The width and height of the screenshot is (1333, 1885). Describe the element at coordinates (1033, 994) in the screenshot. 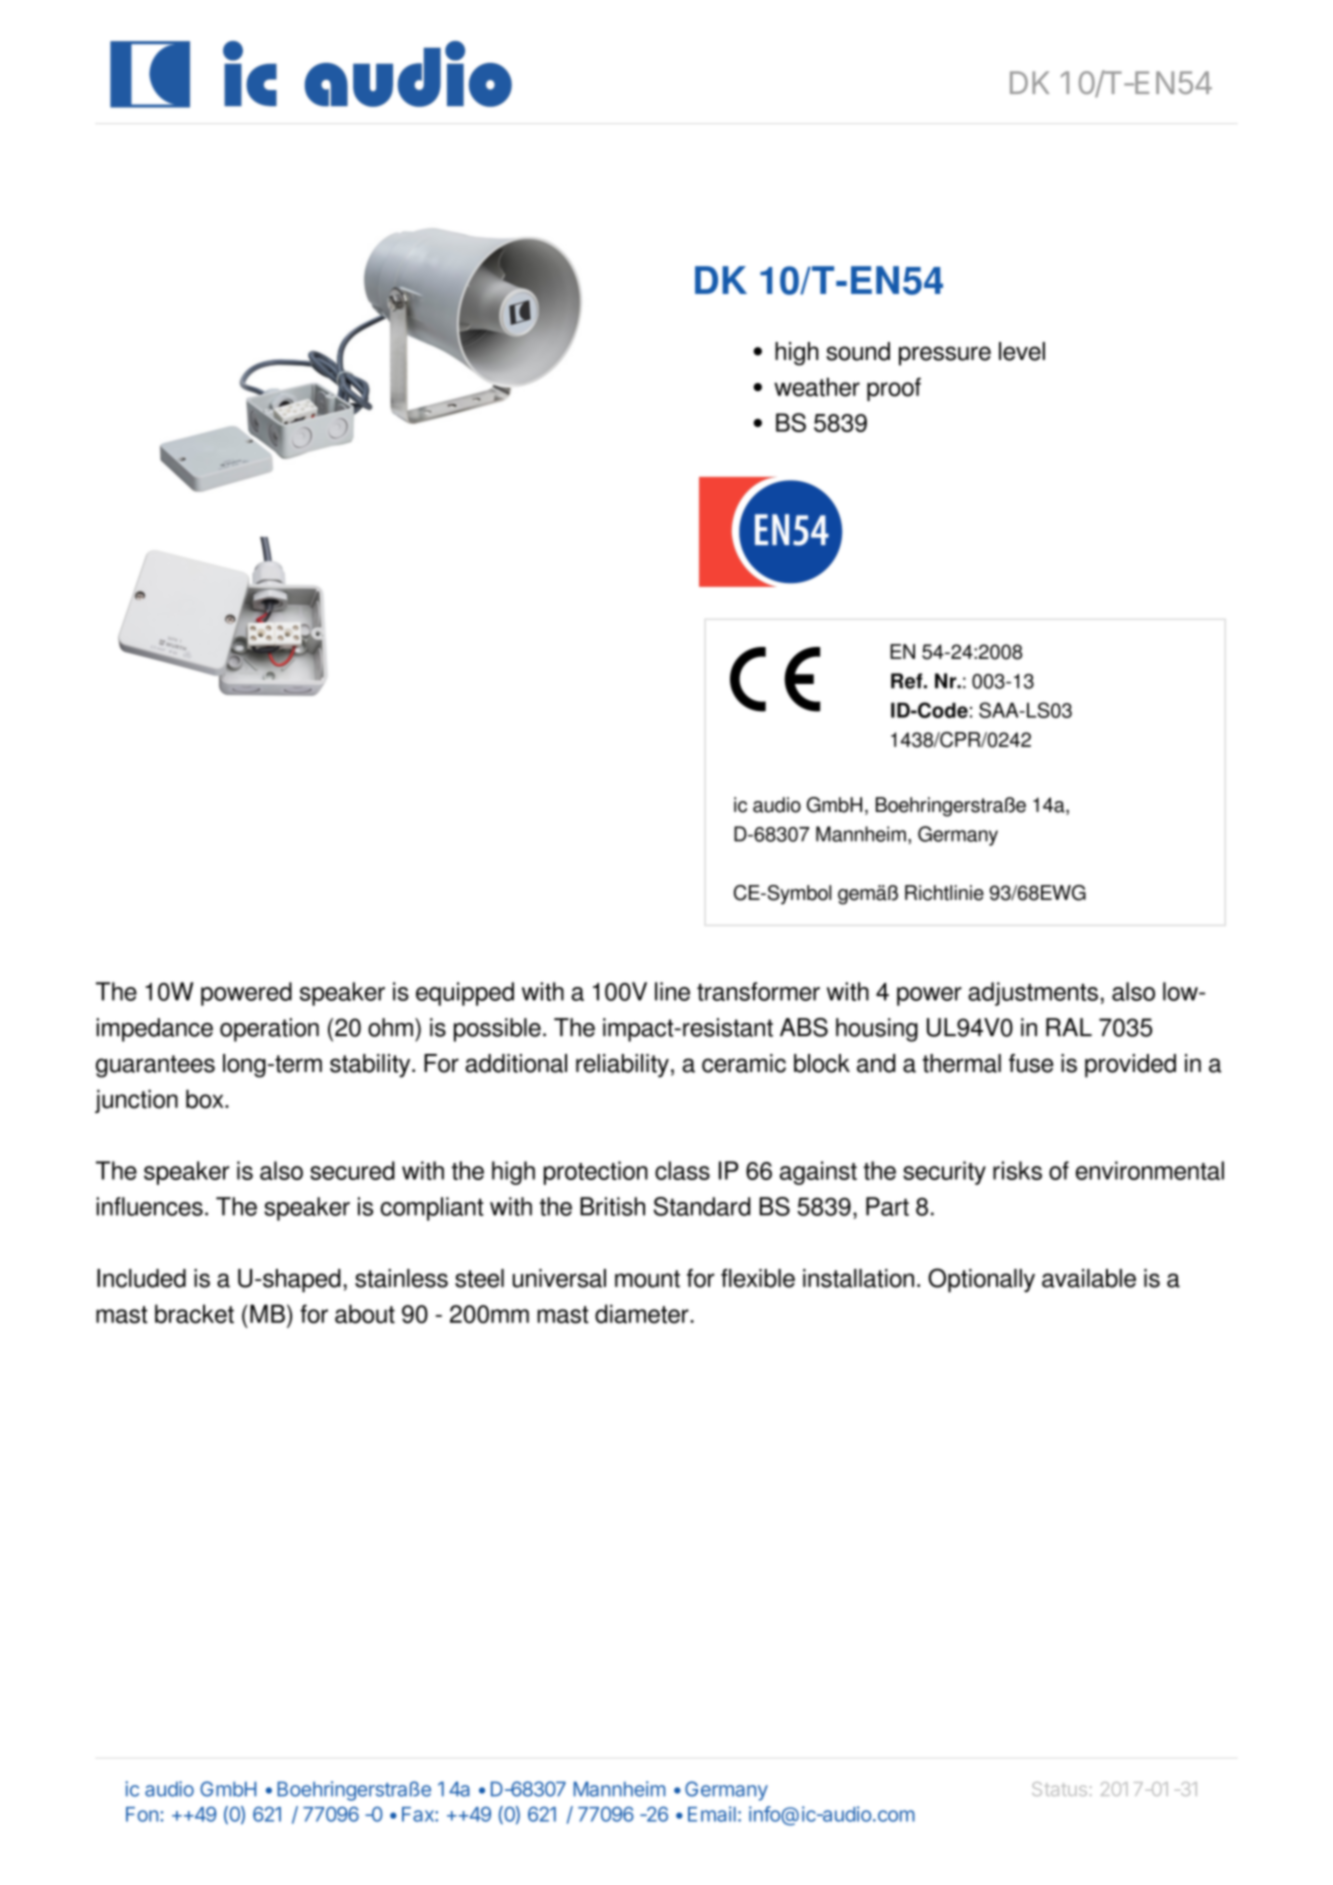

I see `adjustments` at that location.
